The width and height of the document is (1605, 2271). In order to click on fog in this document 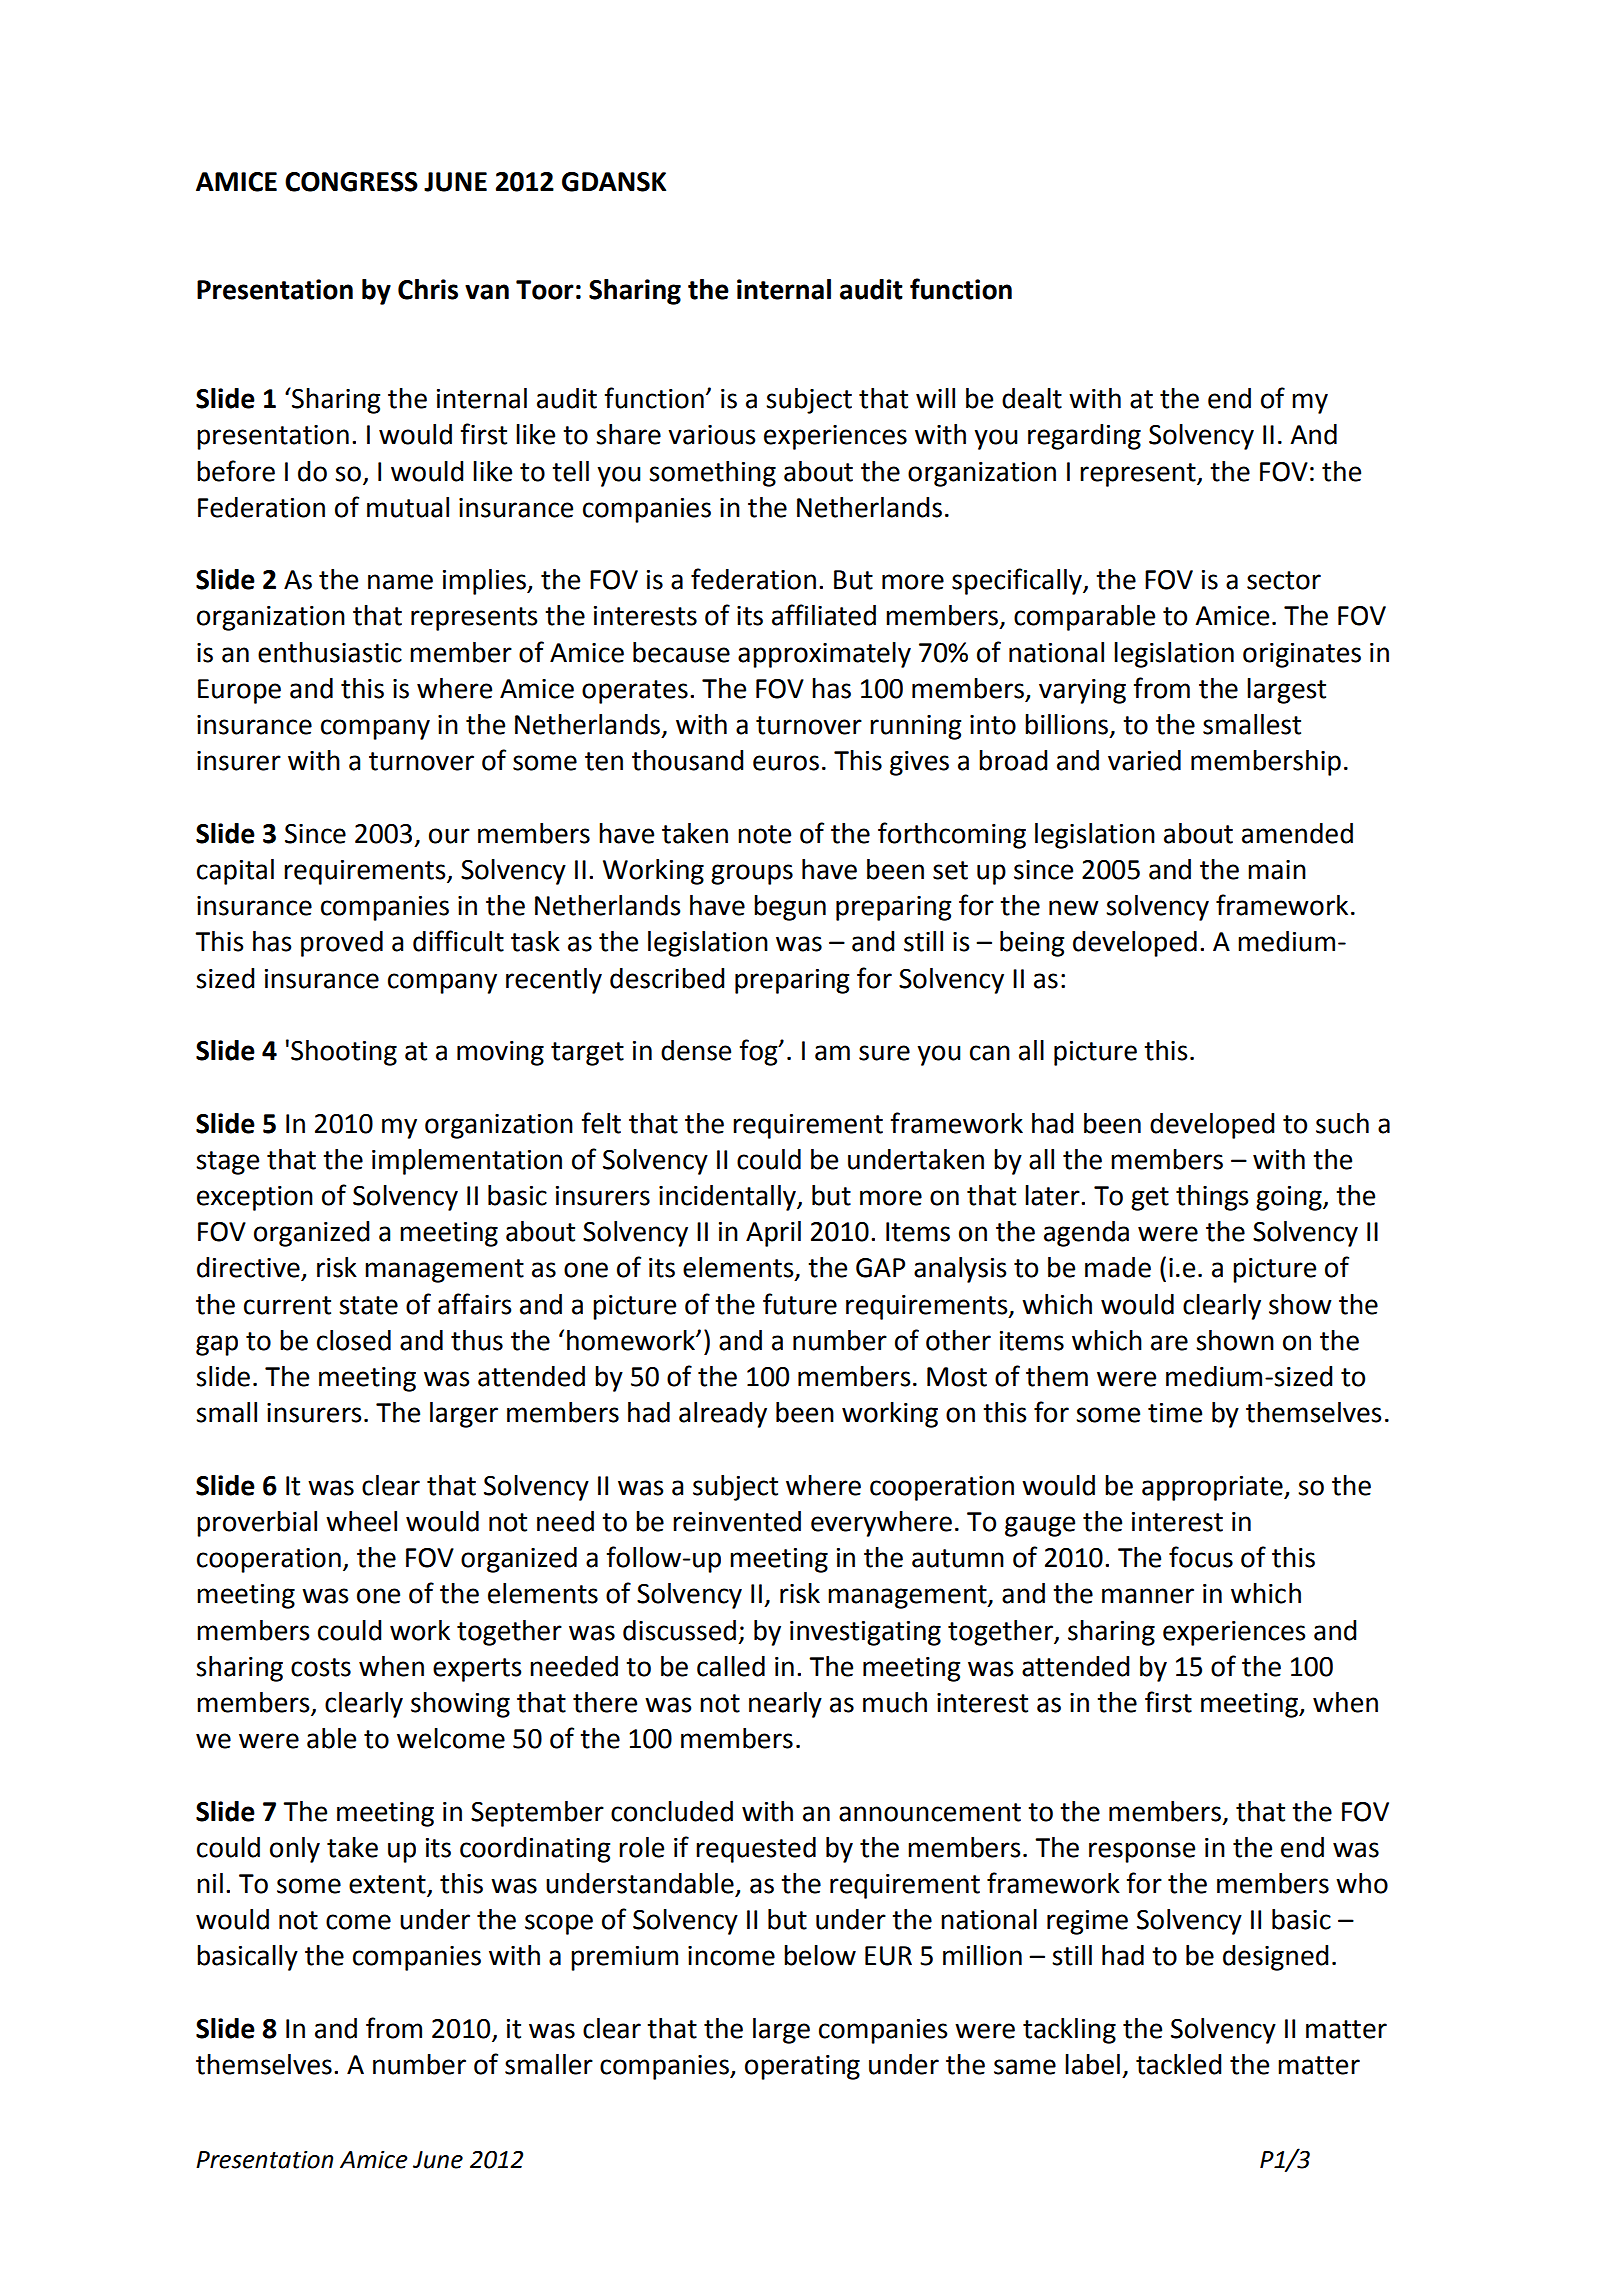, I will do `click(760, 1052)`.
